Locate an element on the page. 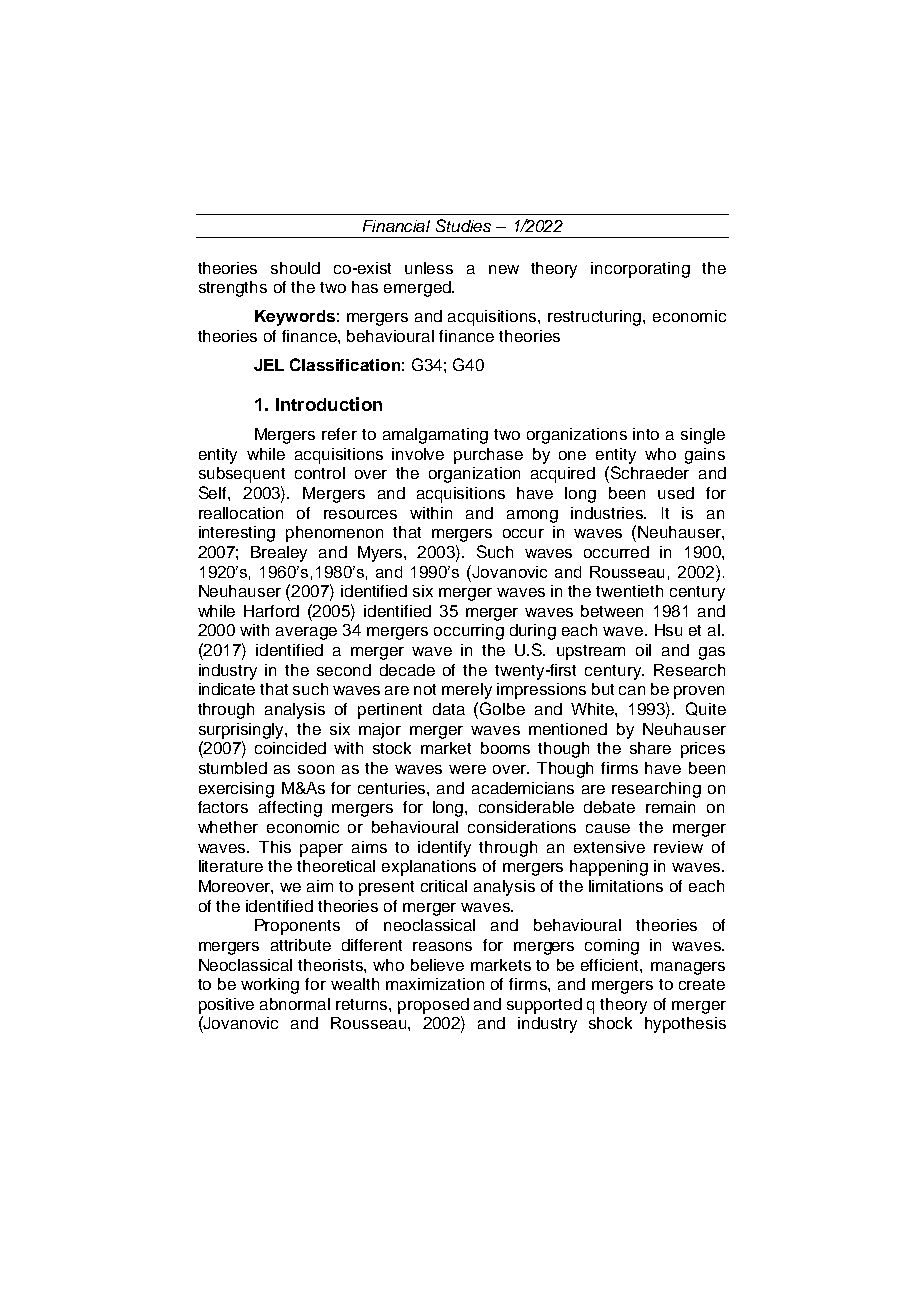 The image size is (924, 1308). share is located at coordinates (650, 748).
